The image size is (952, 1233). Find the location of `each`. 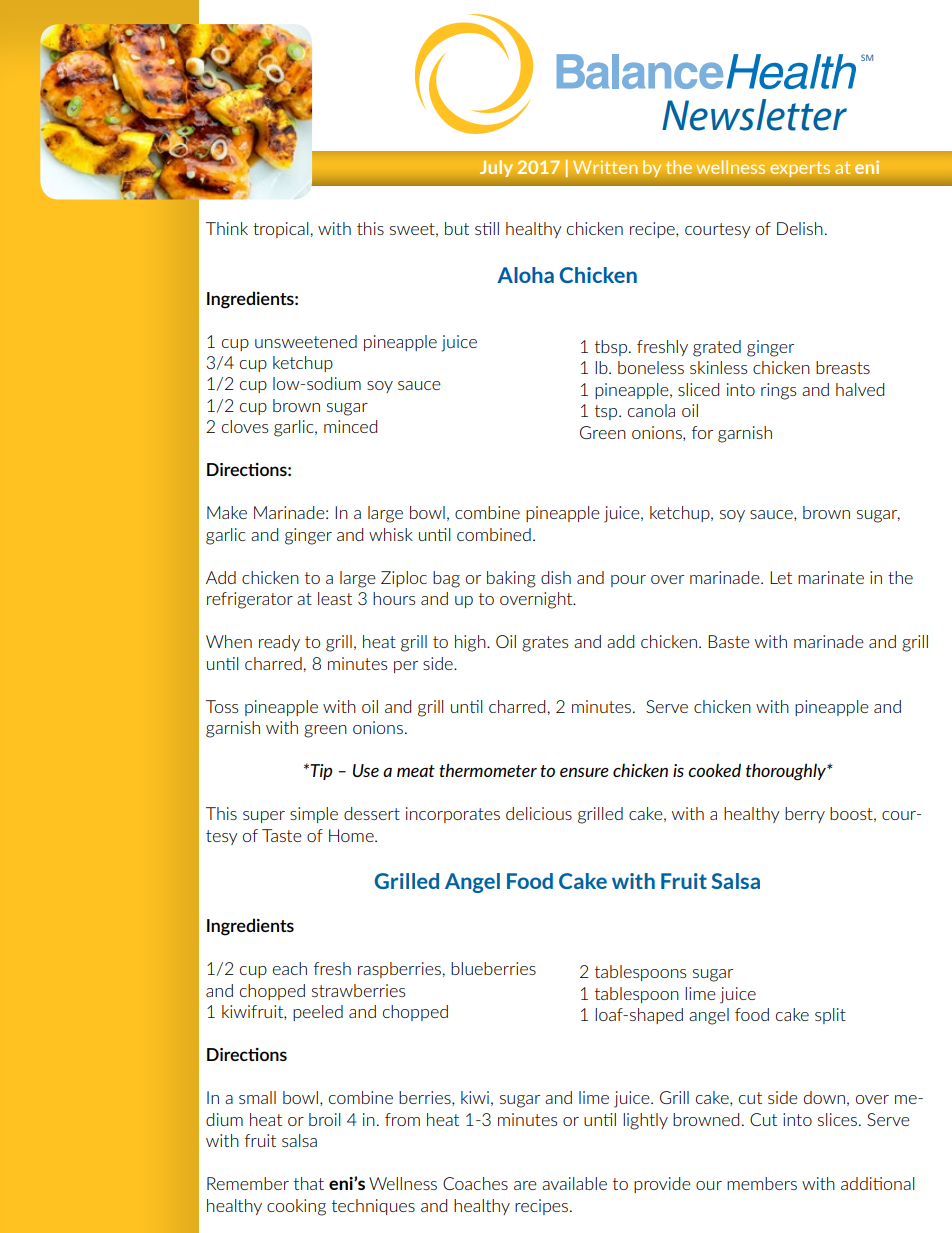

each is located at coordinates (290, 968).
